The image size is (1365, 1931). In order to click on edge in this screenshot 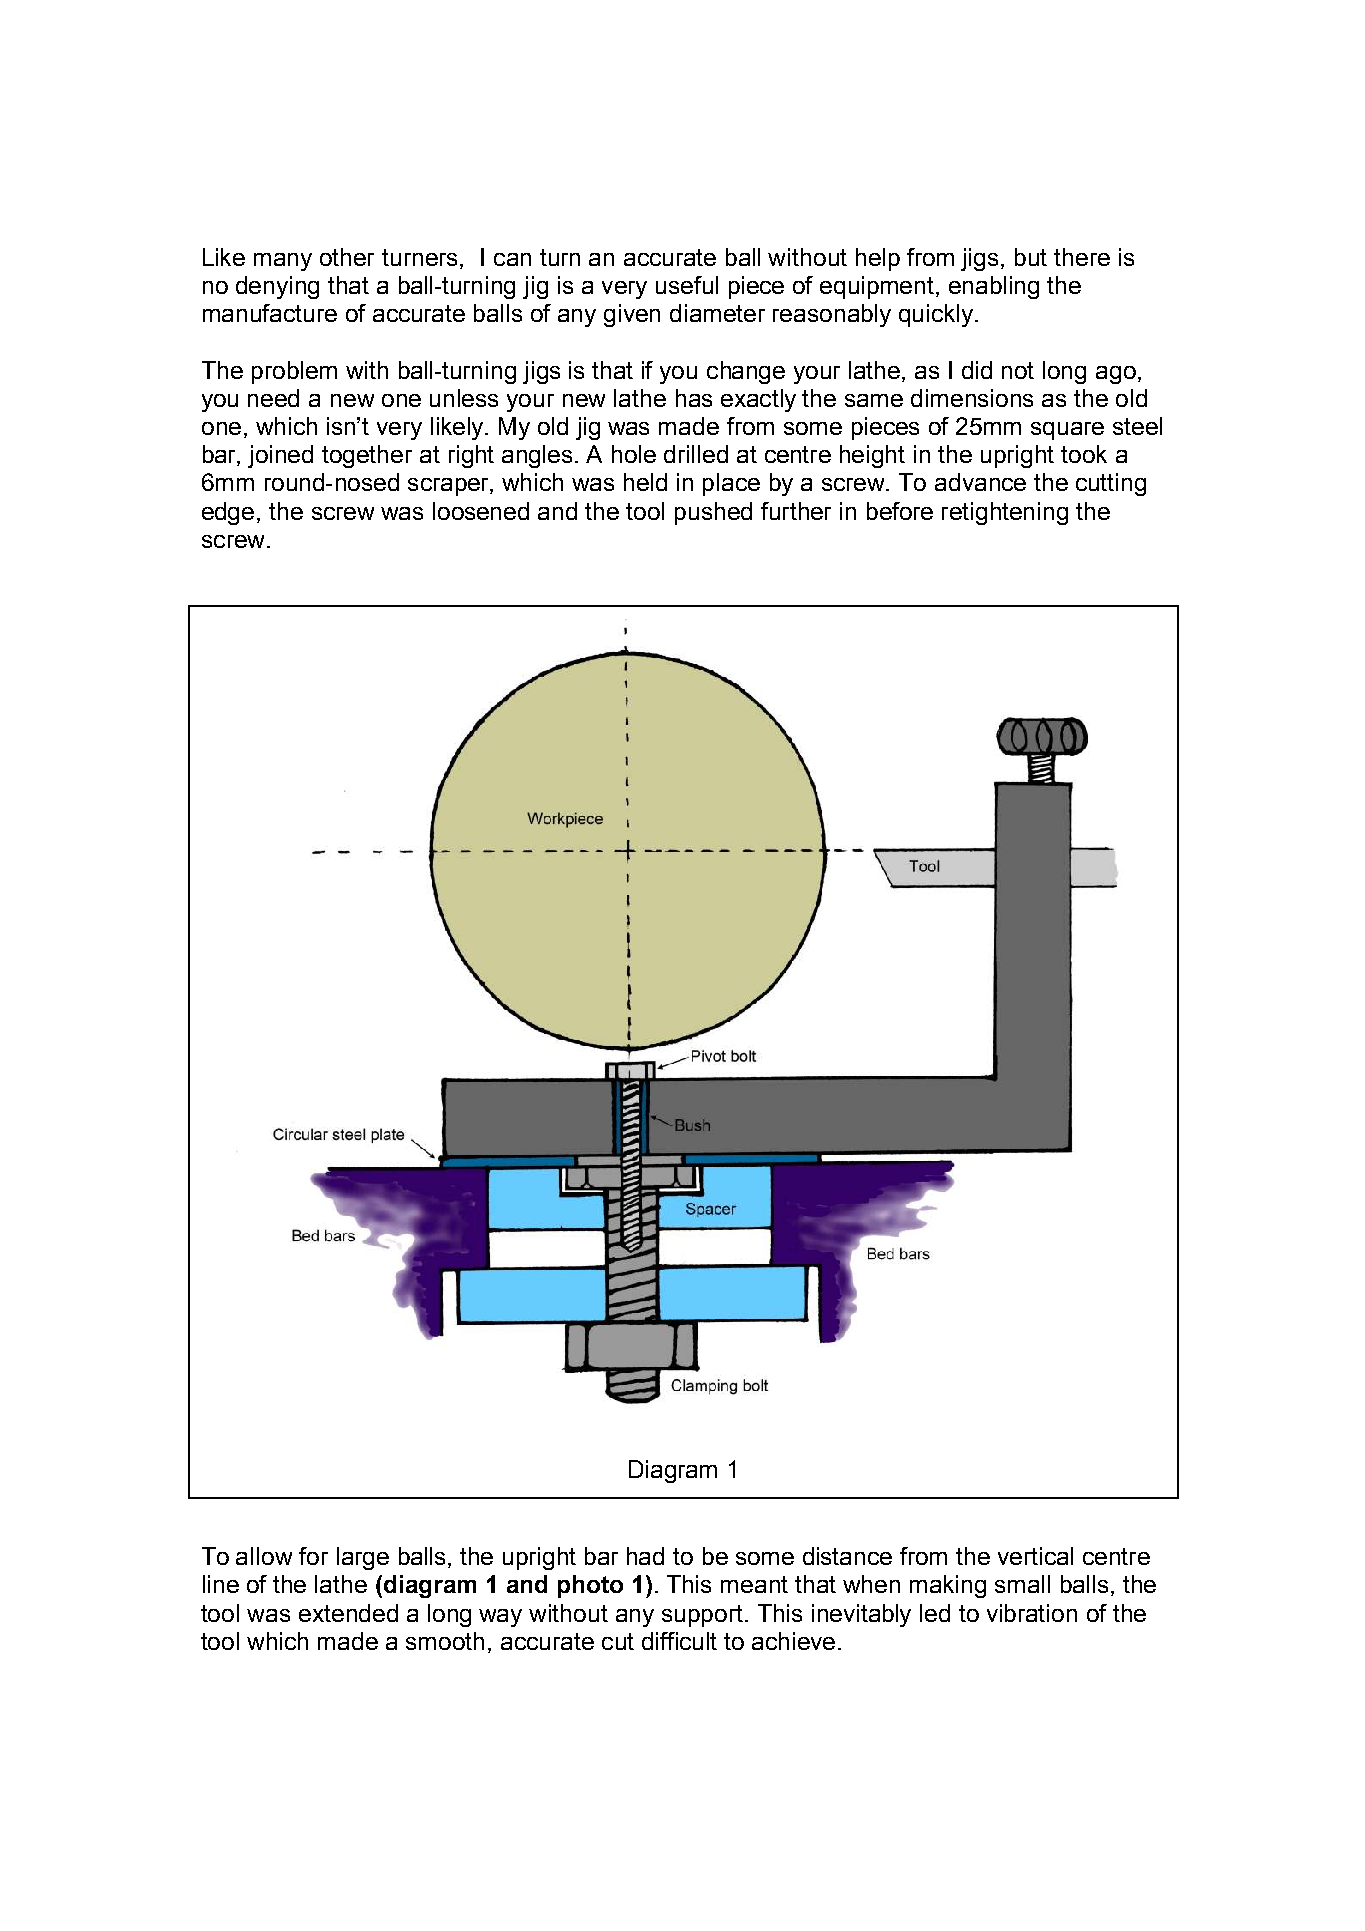, I will do `click(228, 513)`.
